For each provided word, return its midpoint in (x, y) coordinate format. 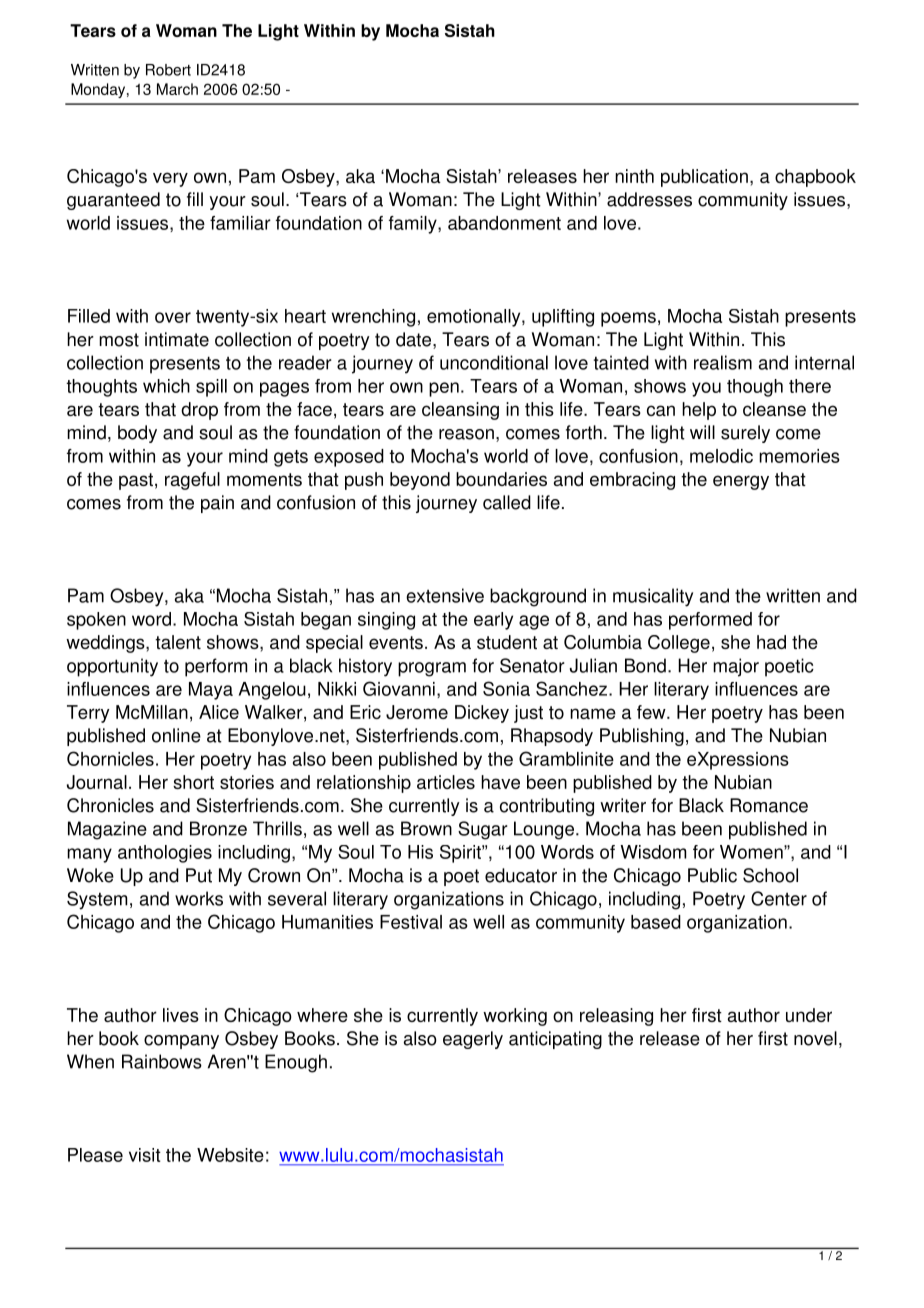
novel (815, 1038)
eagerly (473, 1040)
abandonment (504, 223)
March (177, 89)
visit (145, 1155)
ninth (634, 176)
